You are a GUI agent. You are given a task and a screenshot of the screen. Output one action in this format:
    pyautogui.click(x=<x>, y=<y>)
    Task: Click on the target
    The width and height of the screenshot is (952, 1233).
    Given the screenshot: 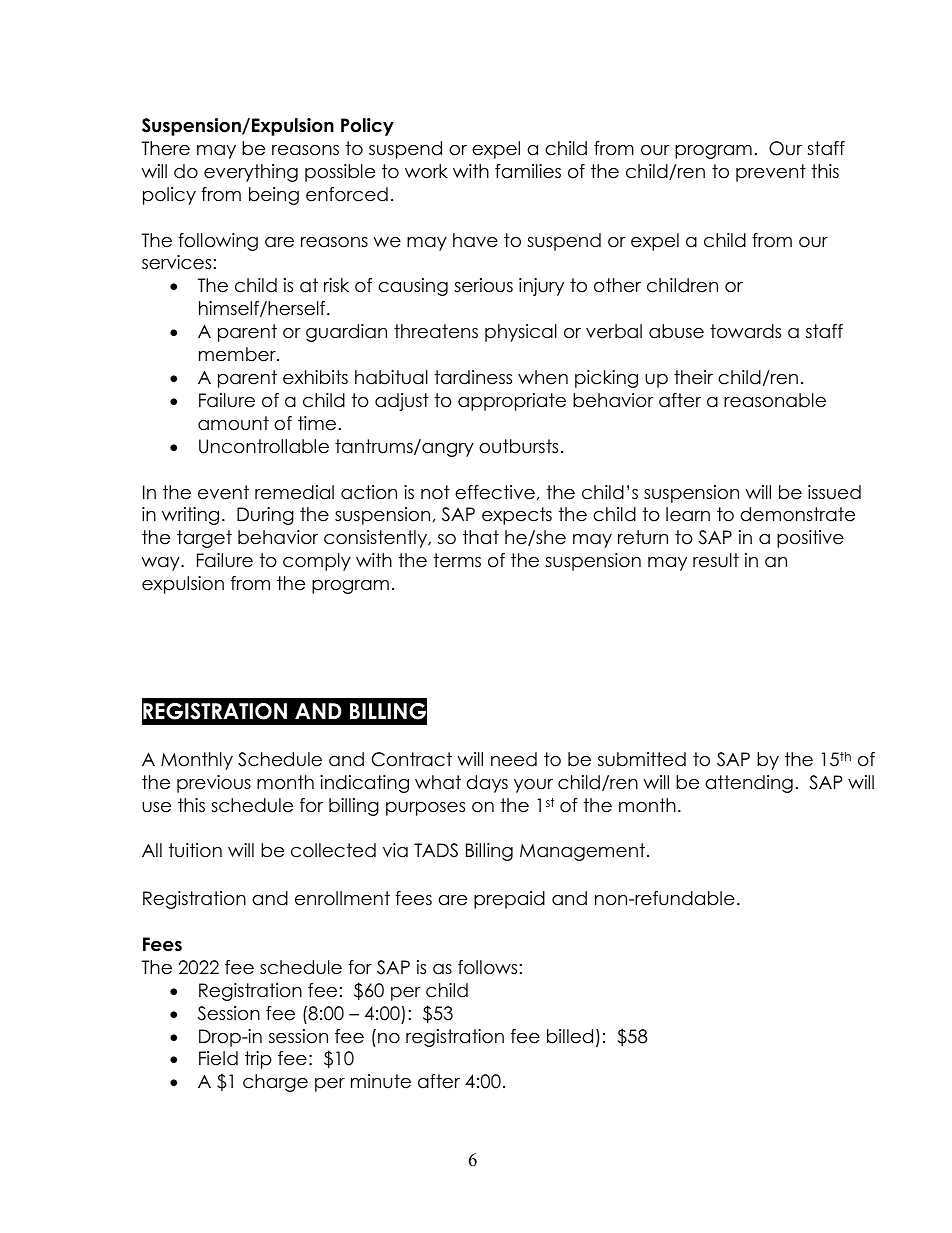 What is the action you would take?
    pyautogui.click(x=204, y=539)
